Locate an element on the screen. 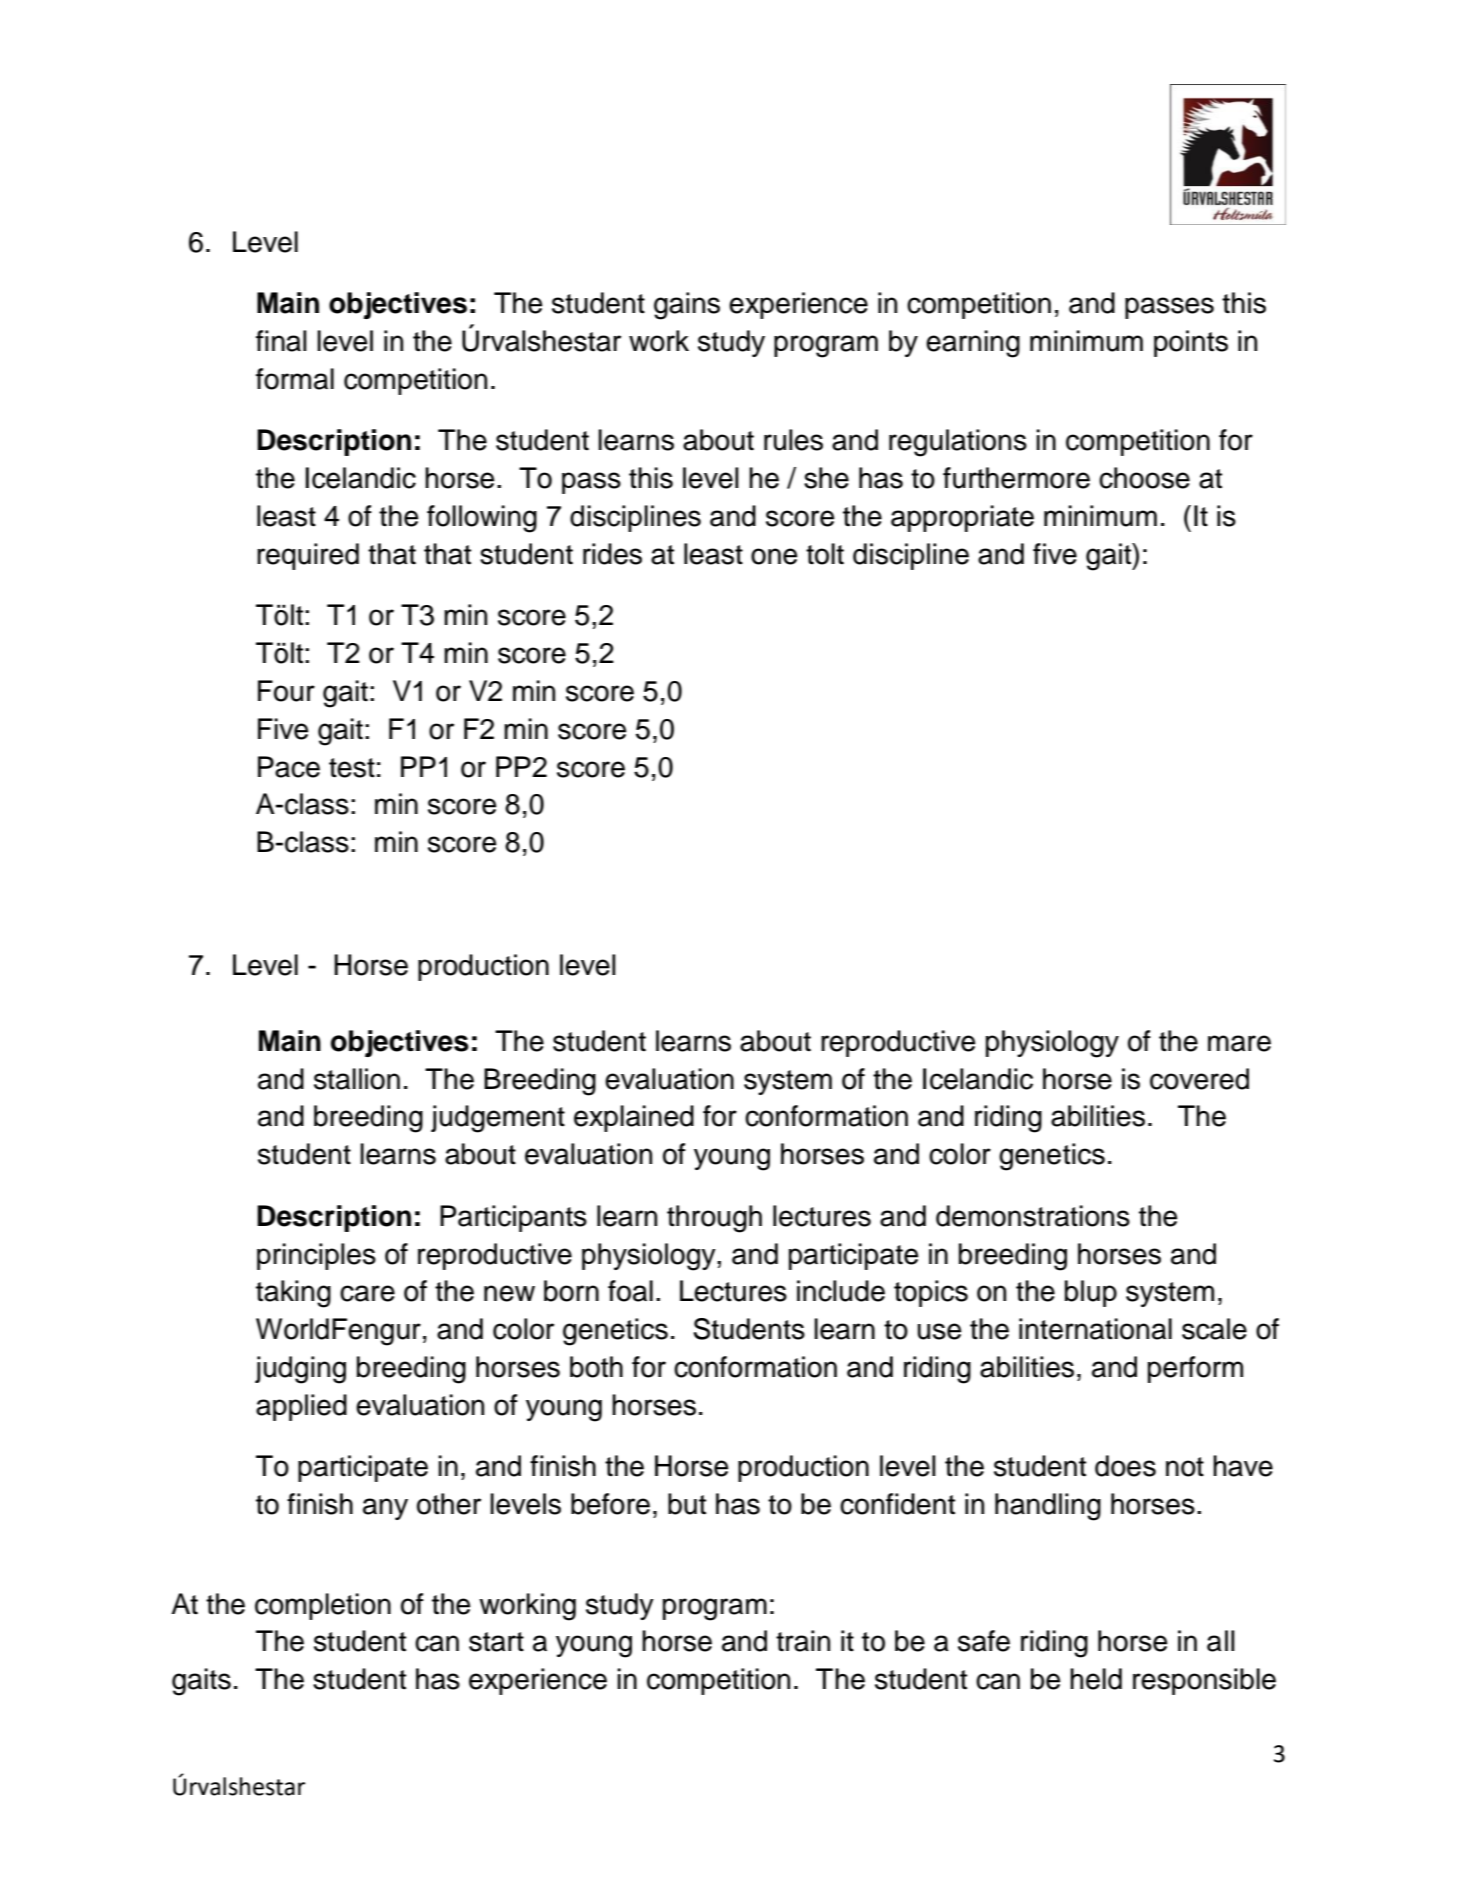 Image resolution: width=1457 pixels, height=1886 pixels. held is located at coordinates (1096, 1679).
